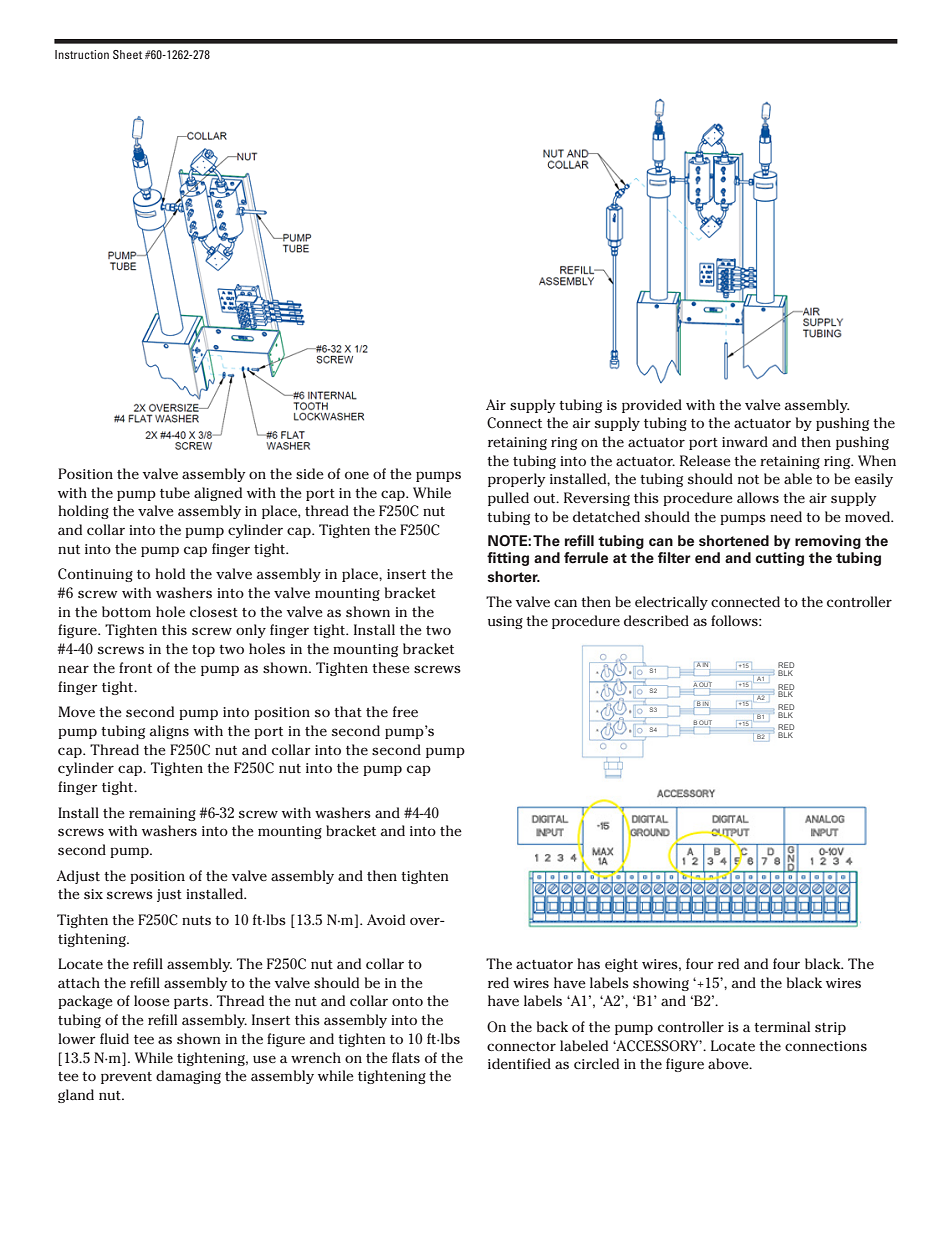 The width and height of the page is (952, 1233). I want to click on damaging, so click(188, 1077).
